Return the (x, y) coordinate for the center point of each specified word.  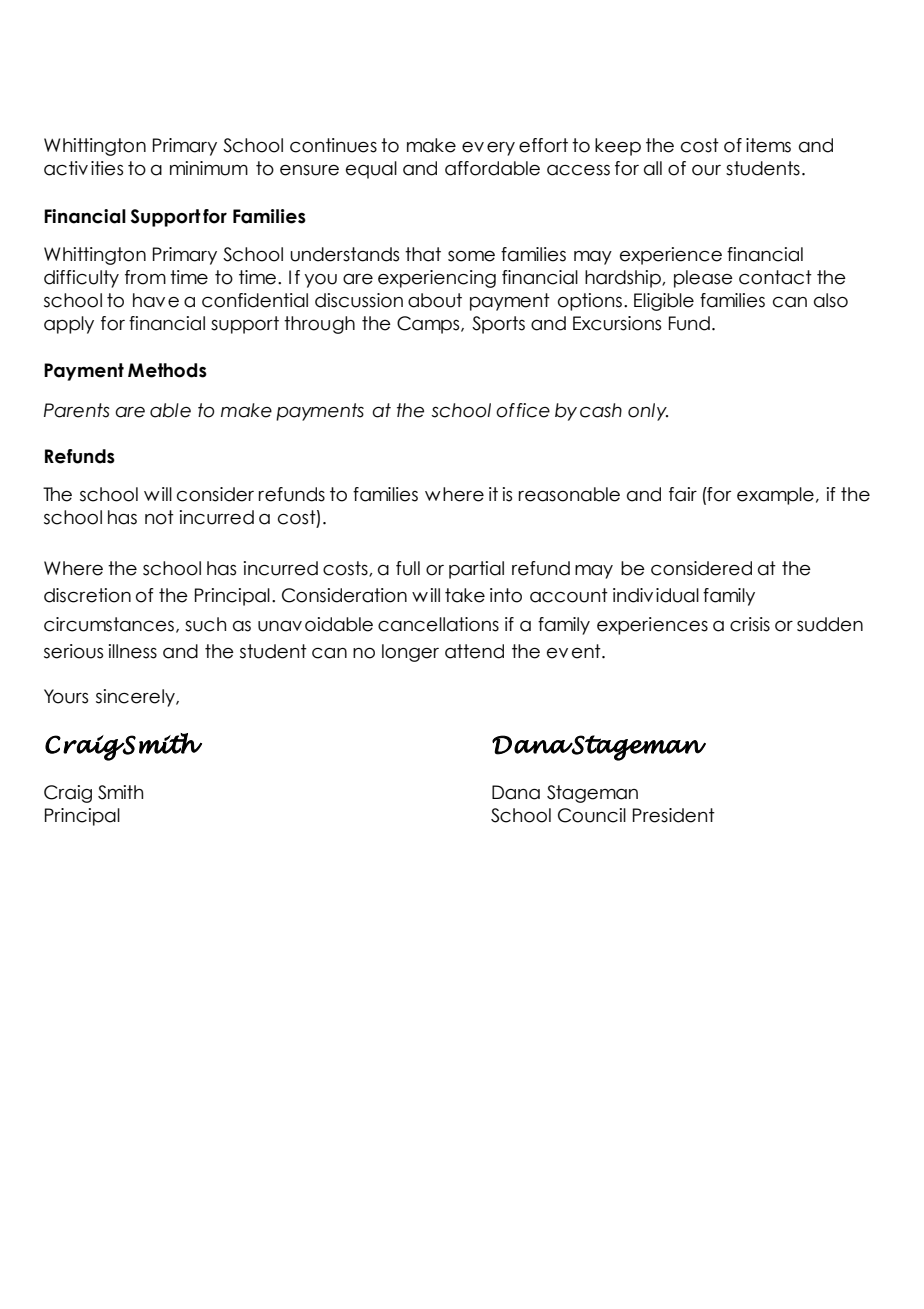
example (775, 496)
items (768, 145)
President (674, 815)
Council (592, 815)
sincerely (136, 698)
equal (371, 170)
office (523, 410)
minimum (209, 168)
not (159, 517)
